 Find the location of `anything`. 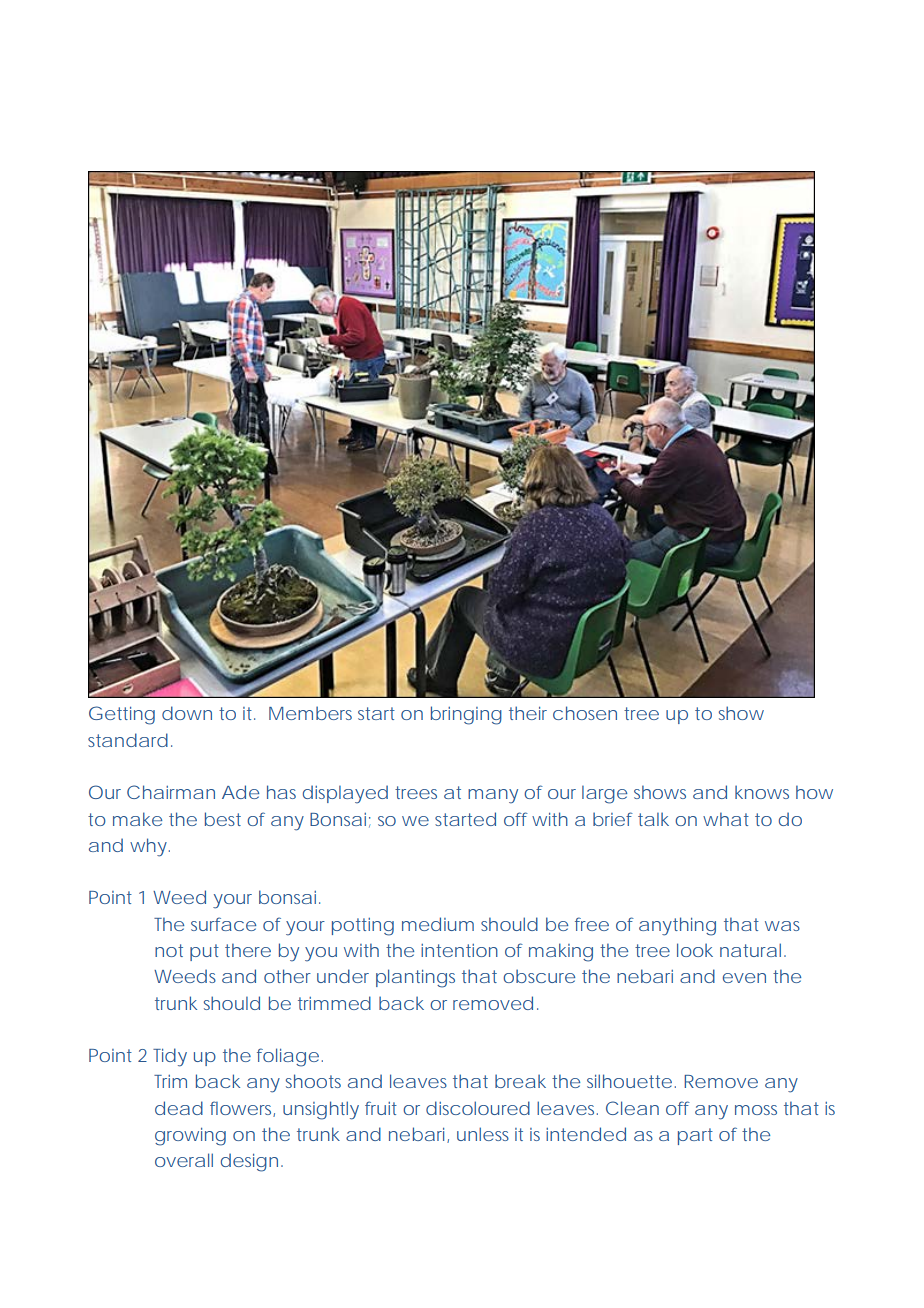

anything is located at coordinates (677, 926).
